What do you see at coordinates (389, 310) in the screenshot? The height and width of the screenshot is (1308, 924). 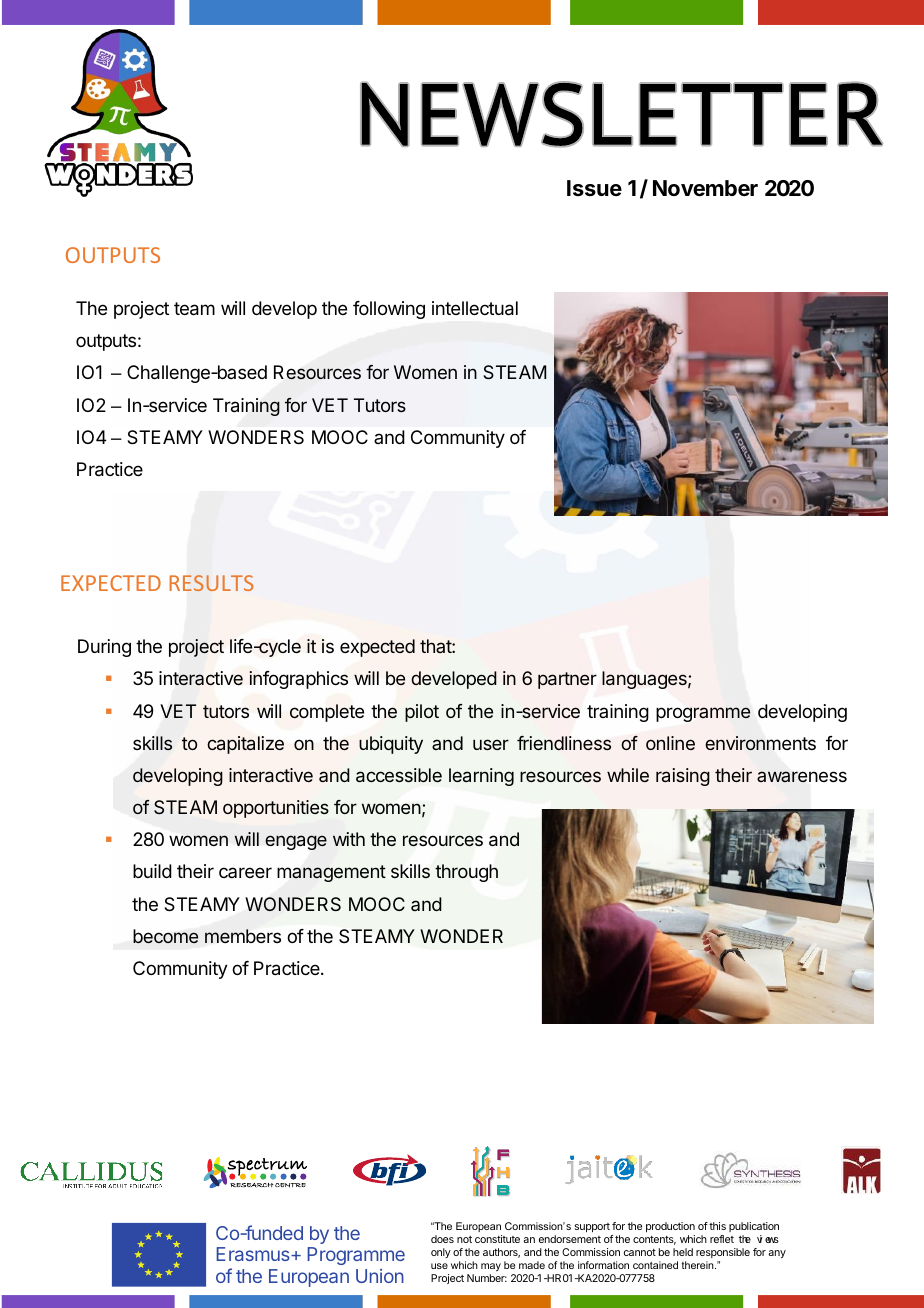 I see `following` at bounding box center [389, 310].
